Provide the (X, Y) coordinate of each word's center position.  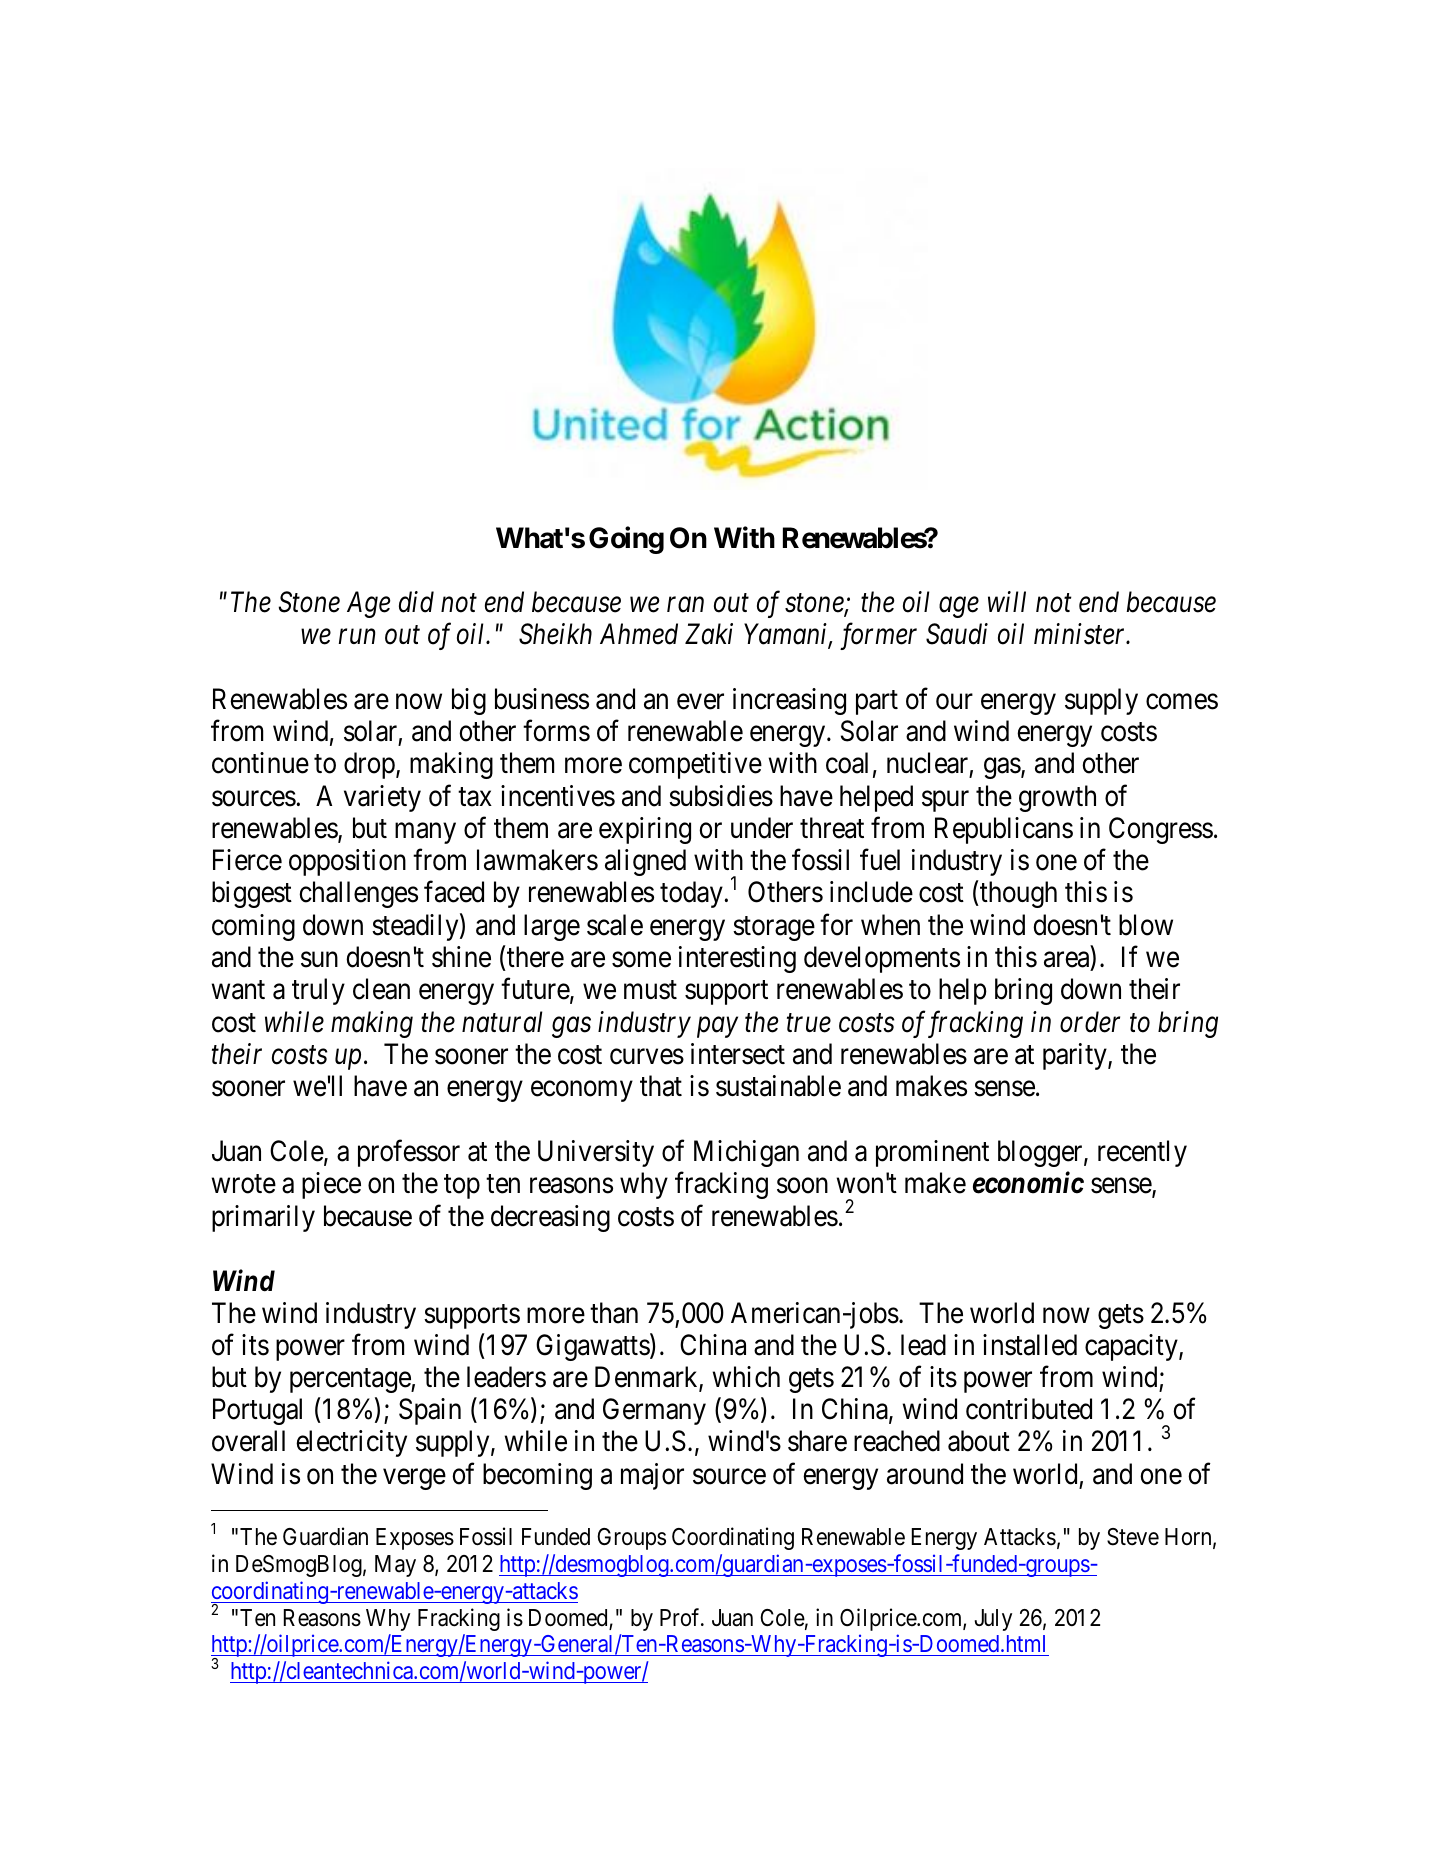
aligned (645, 862)
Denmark (647, 1378)
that (661, 1086)
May (395, 1566)
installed (1030, 1345)
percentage (351, 1381)
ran (685, 605)
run (357, 637)
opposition (347, 862)
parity (1076, 1056)
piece (331, 1185)
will (1007, 601)
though (1017, 894)
